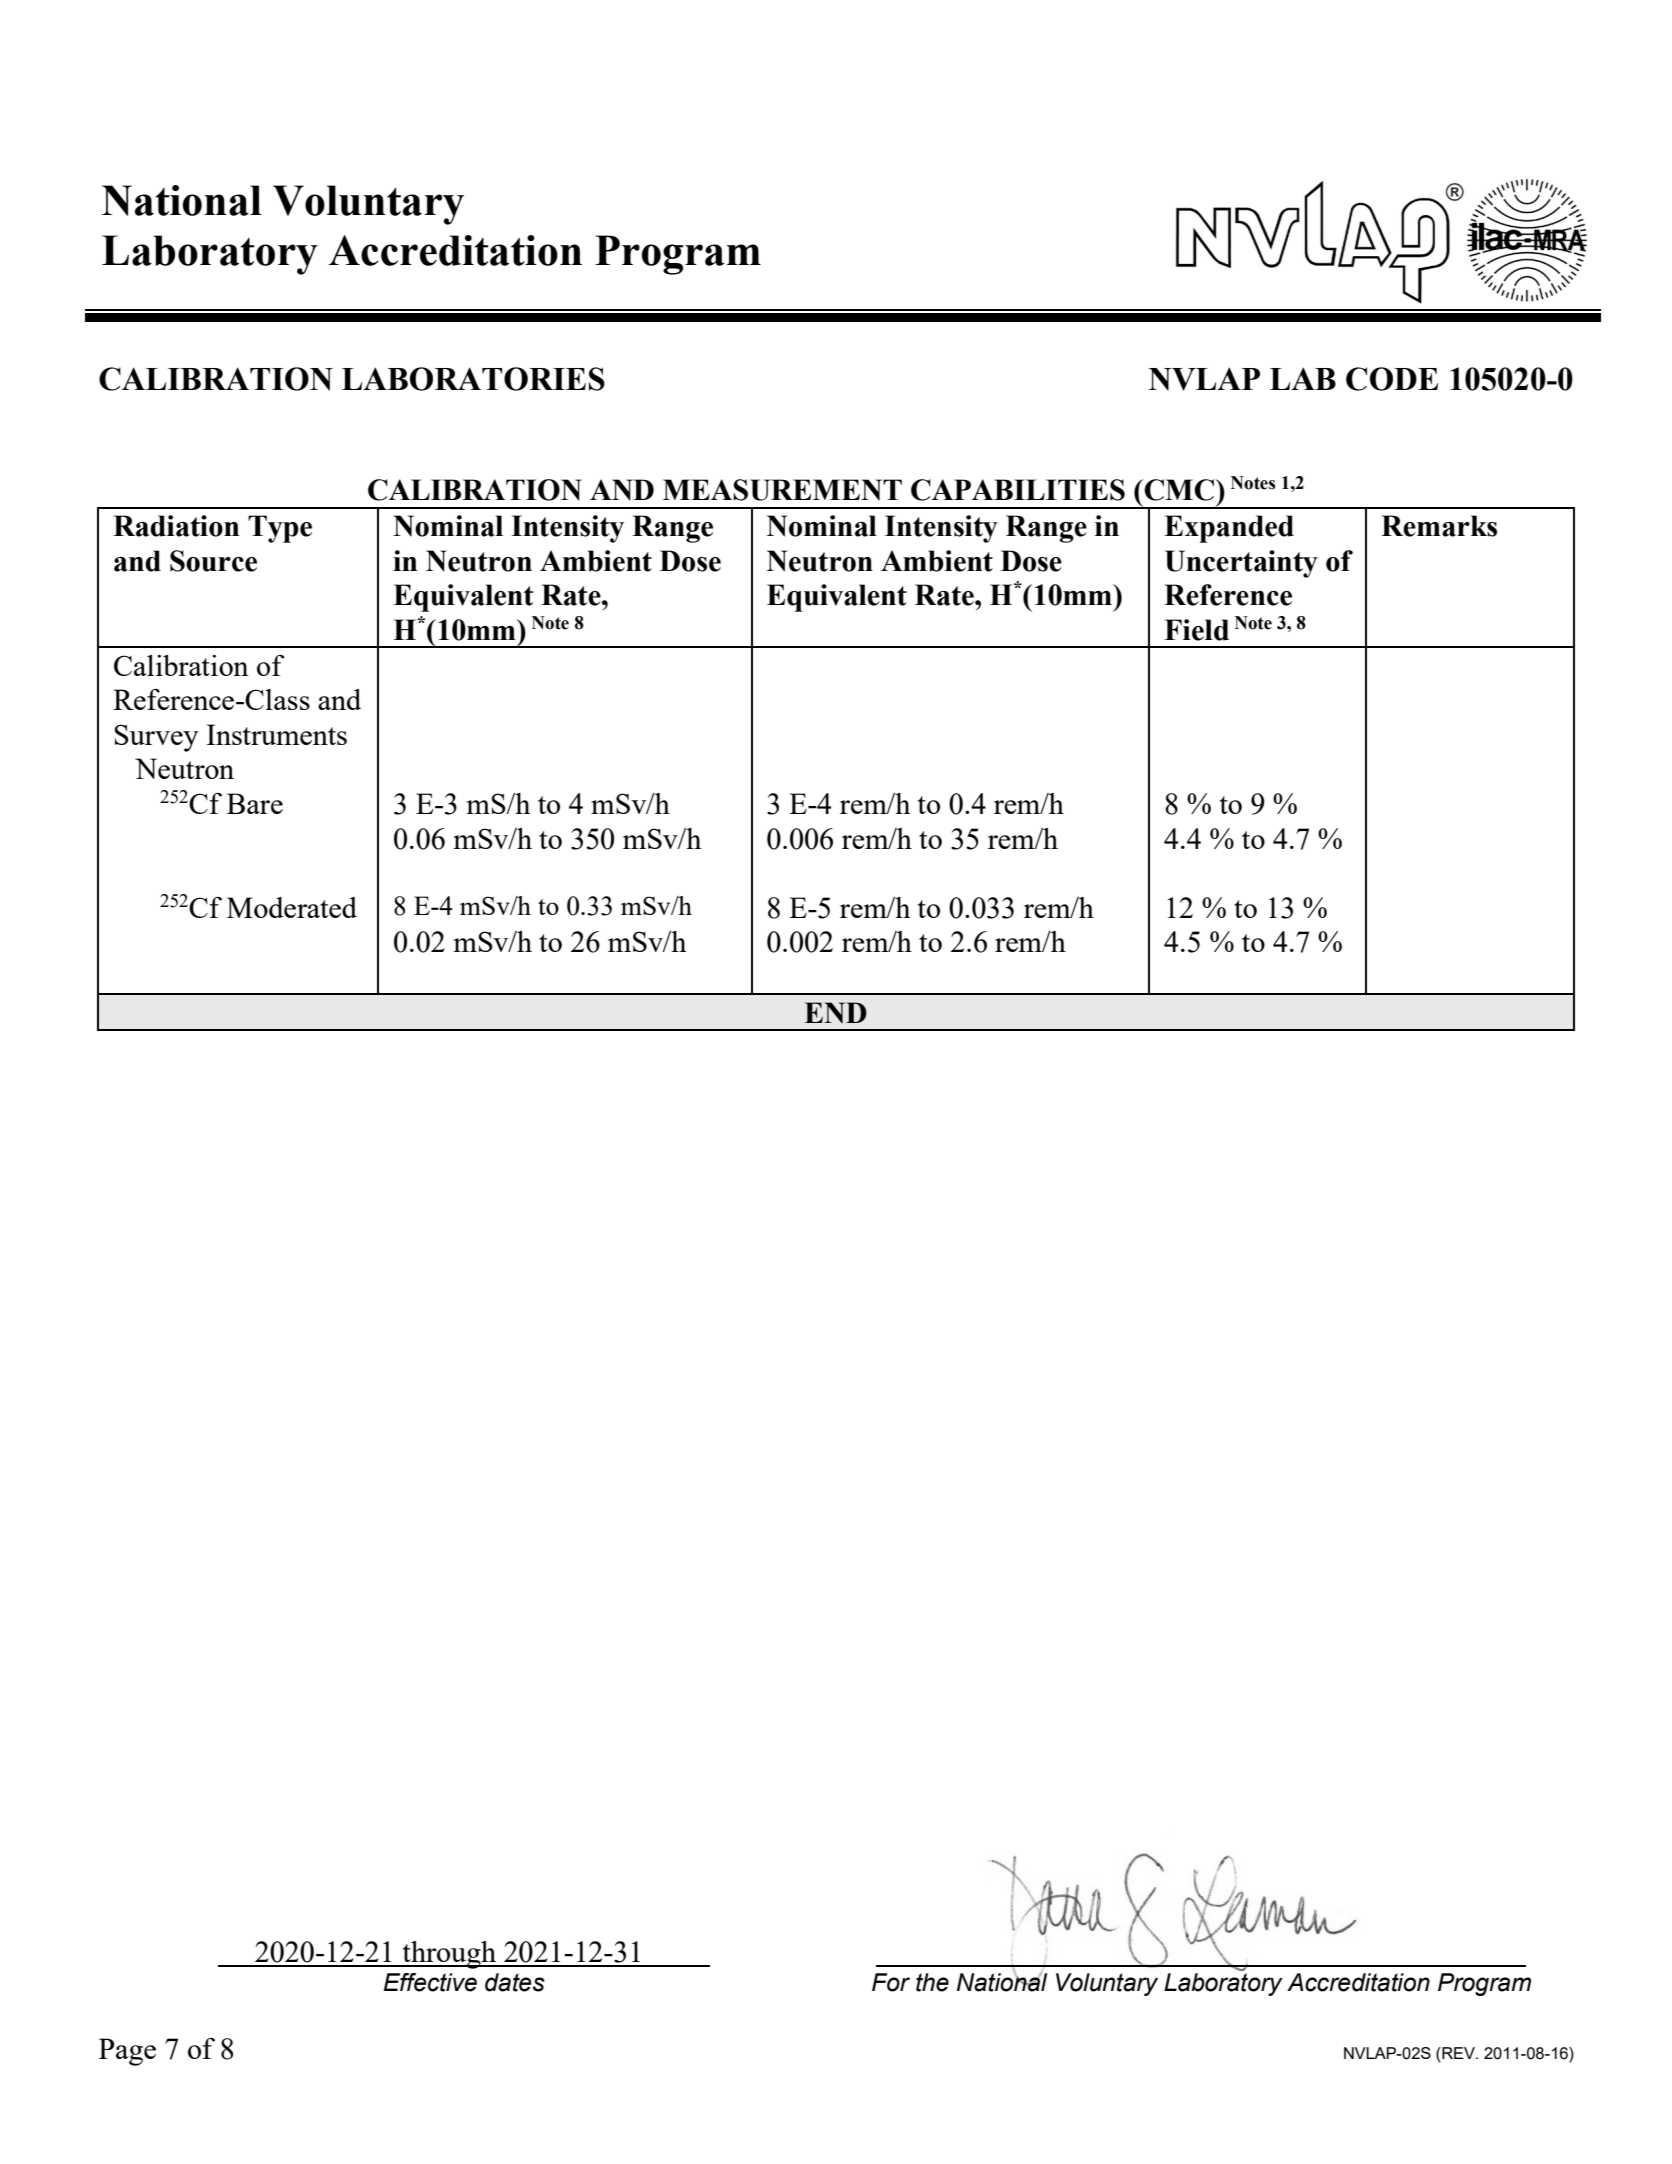 This page has width=1672, height=2164. I want to click on END, so click(835, 1013).
